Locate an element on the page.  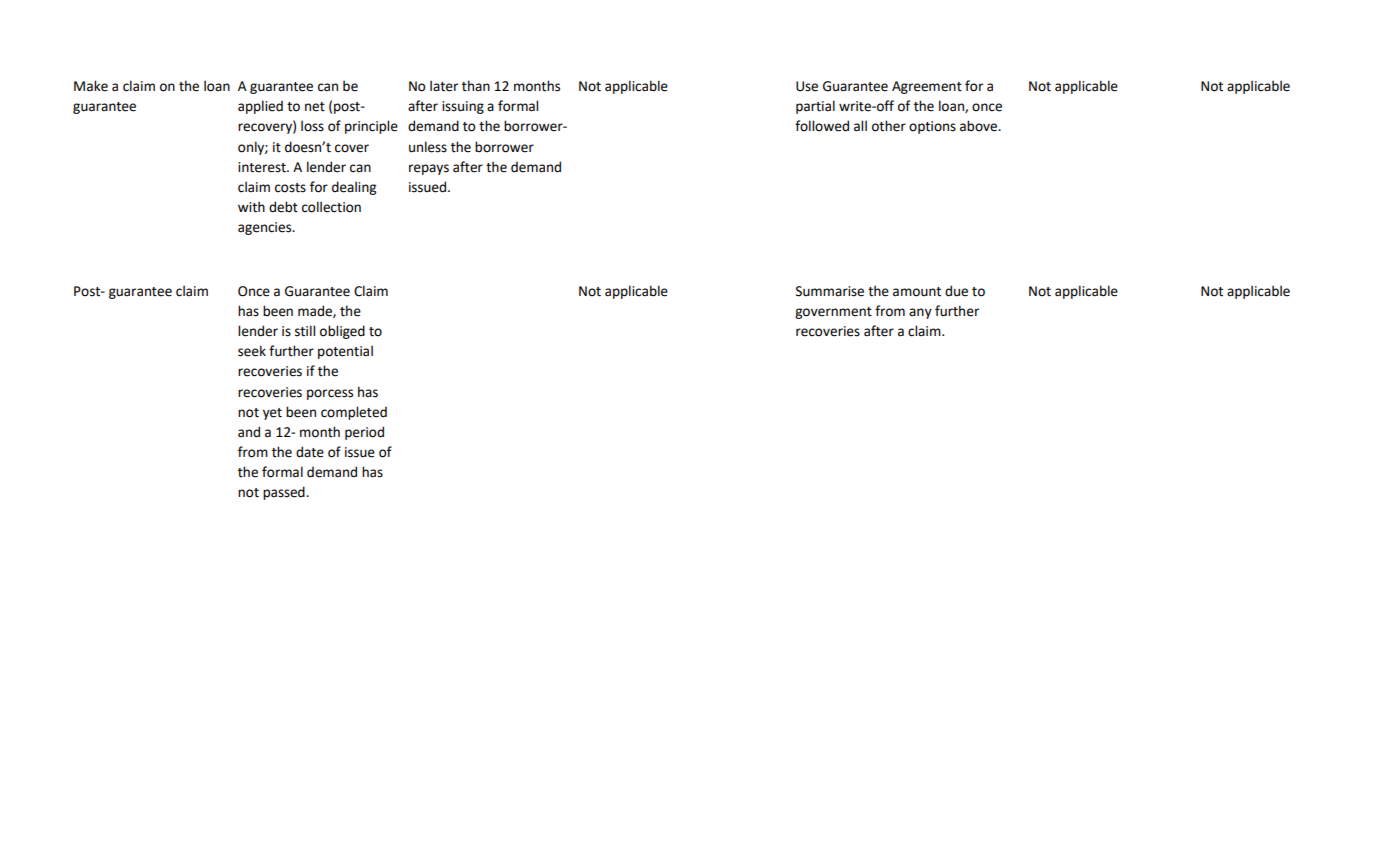
Summarise is located at coordinates (830, 291).
